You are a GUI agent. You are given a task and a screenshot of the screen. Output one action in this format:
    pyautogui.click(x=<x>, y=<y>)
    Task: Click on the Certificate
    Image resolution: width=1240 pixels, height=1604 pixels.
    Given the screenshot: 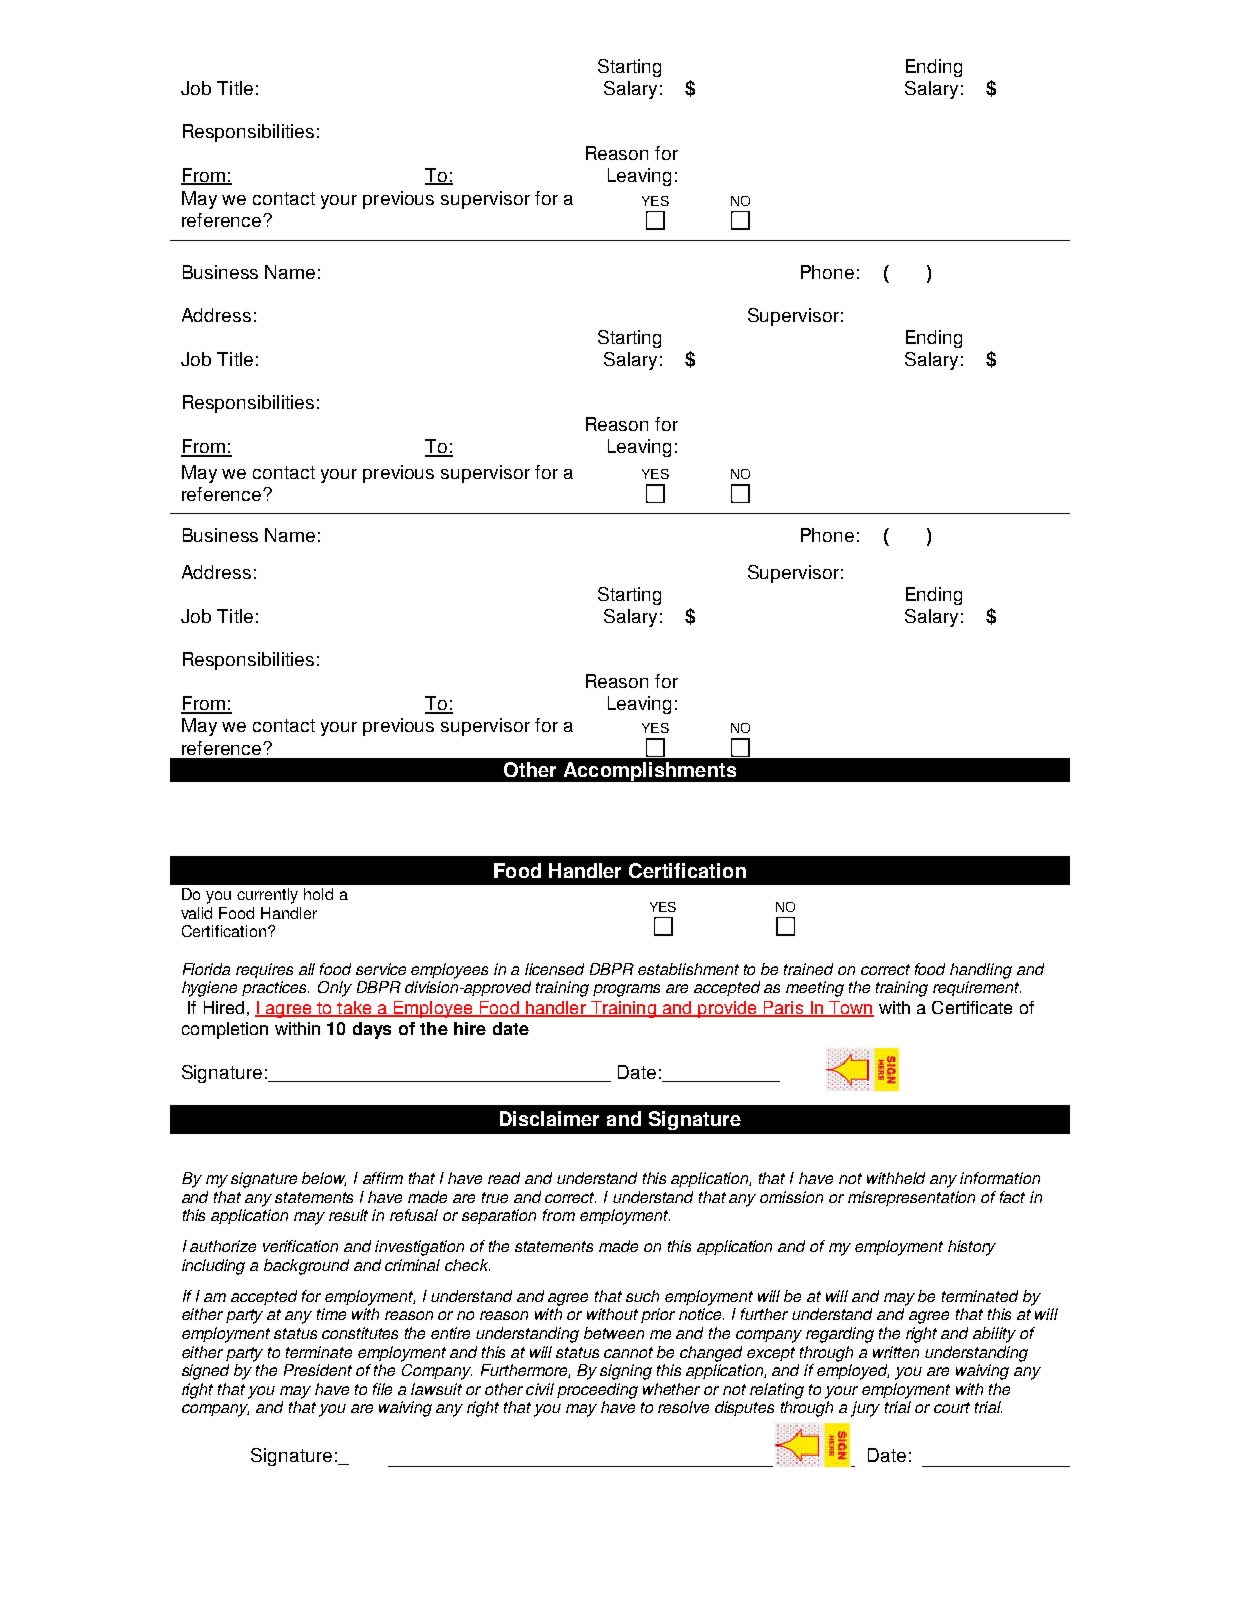 What is the action you would take?
    pyautogui.click(x=972, y=1007)
